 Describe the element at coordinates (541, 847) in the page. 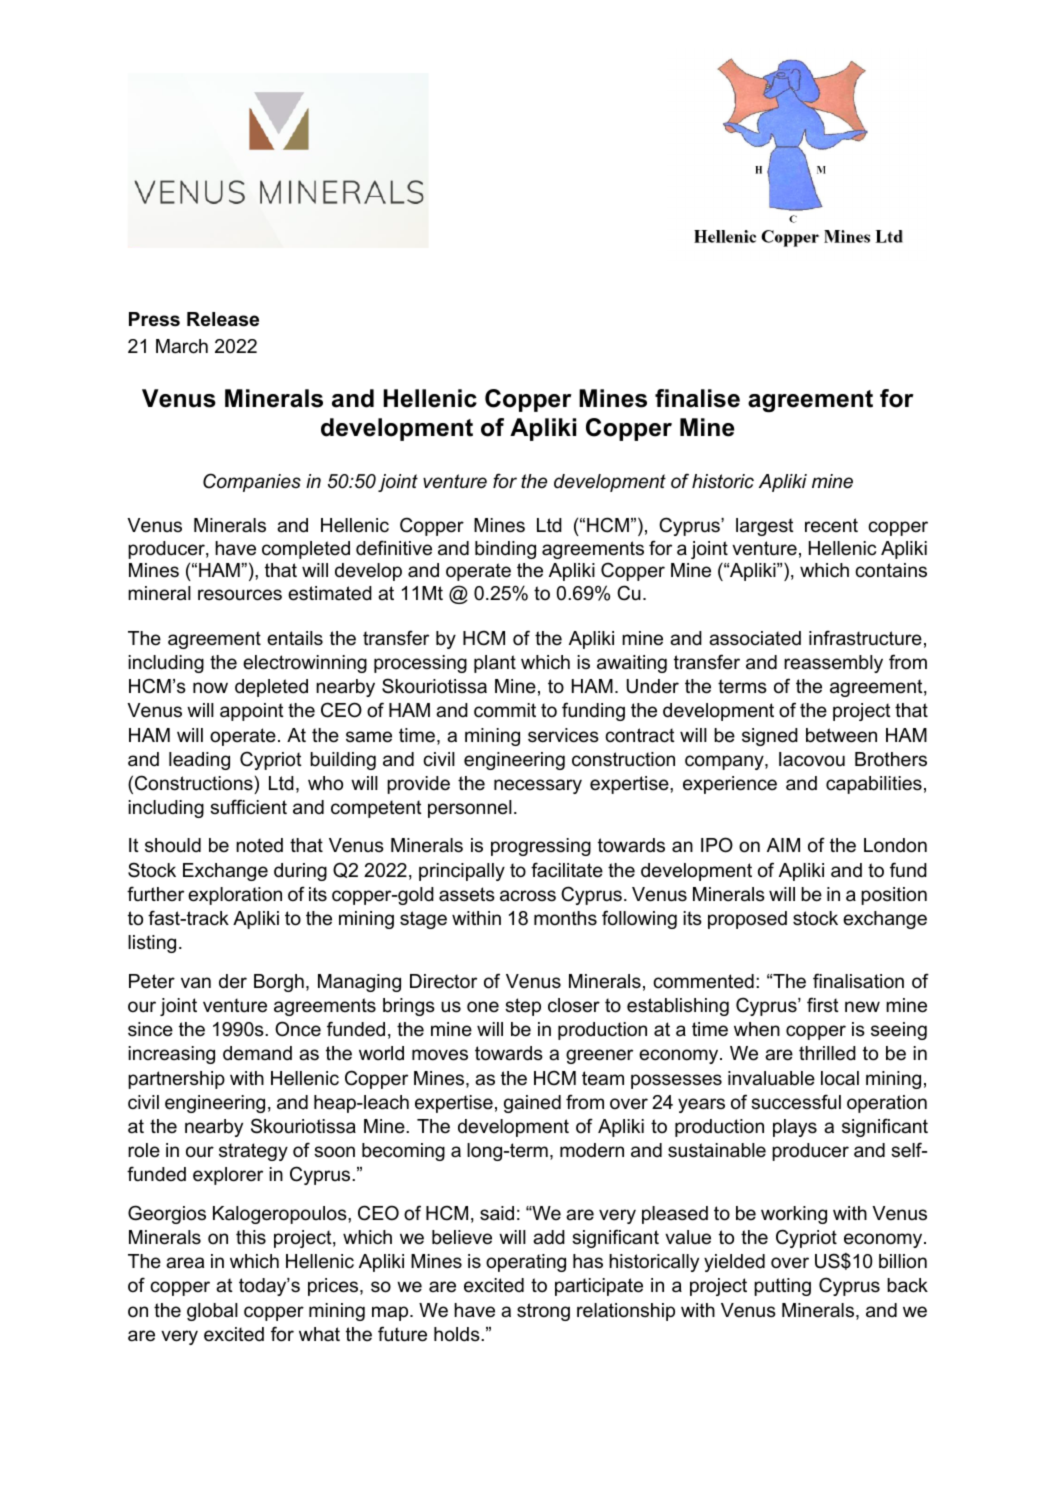

I see `progressing` at that location.
